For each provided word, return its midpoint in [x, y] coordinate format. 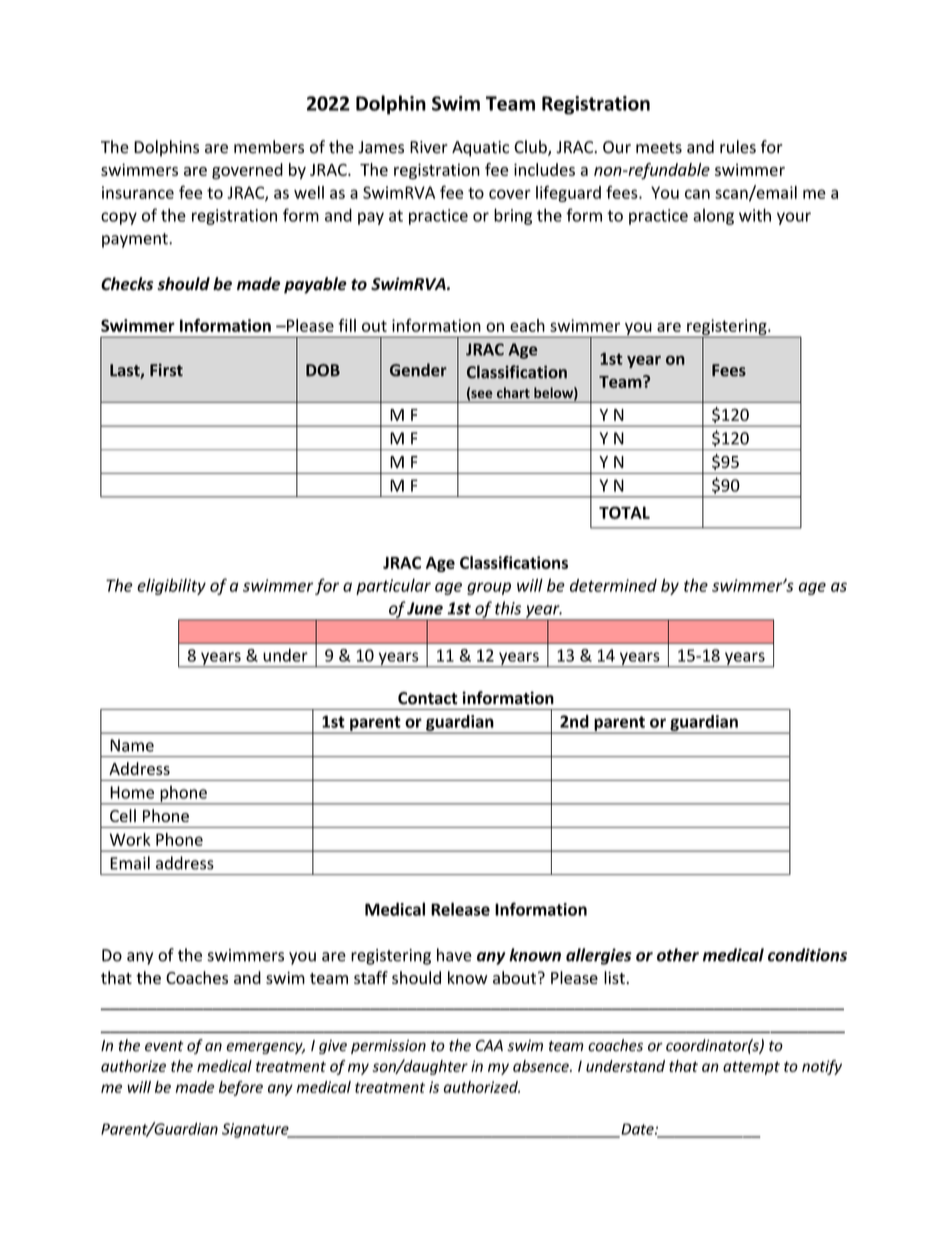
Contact [428, 698]
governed [247, 171]
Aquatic [480, 149]
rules [738, 147]
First [166, 370]
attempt [751, 1068]
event [164, 1046]
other [678, 955]
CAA [489, 1045]
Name [132, 745]
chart [513, 392]
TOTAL [624, 512]
